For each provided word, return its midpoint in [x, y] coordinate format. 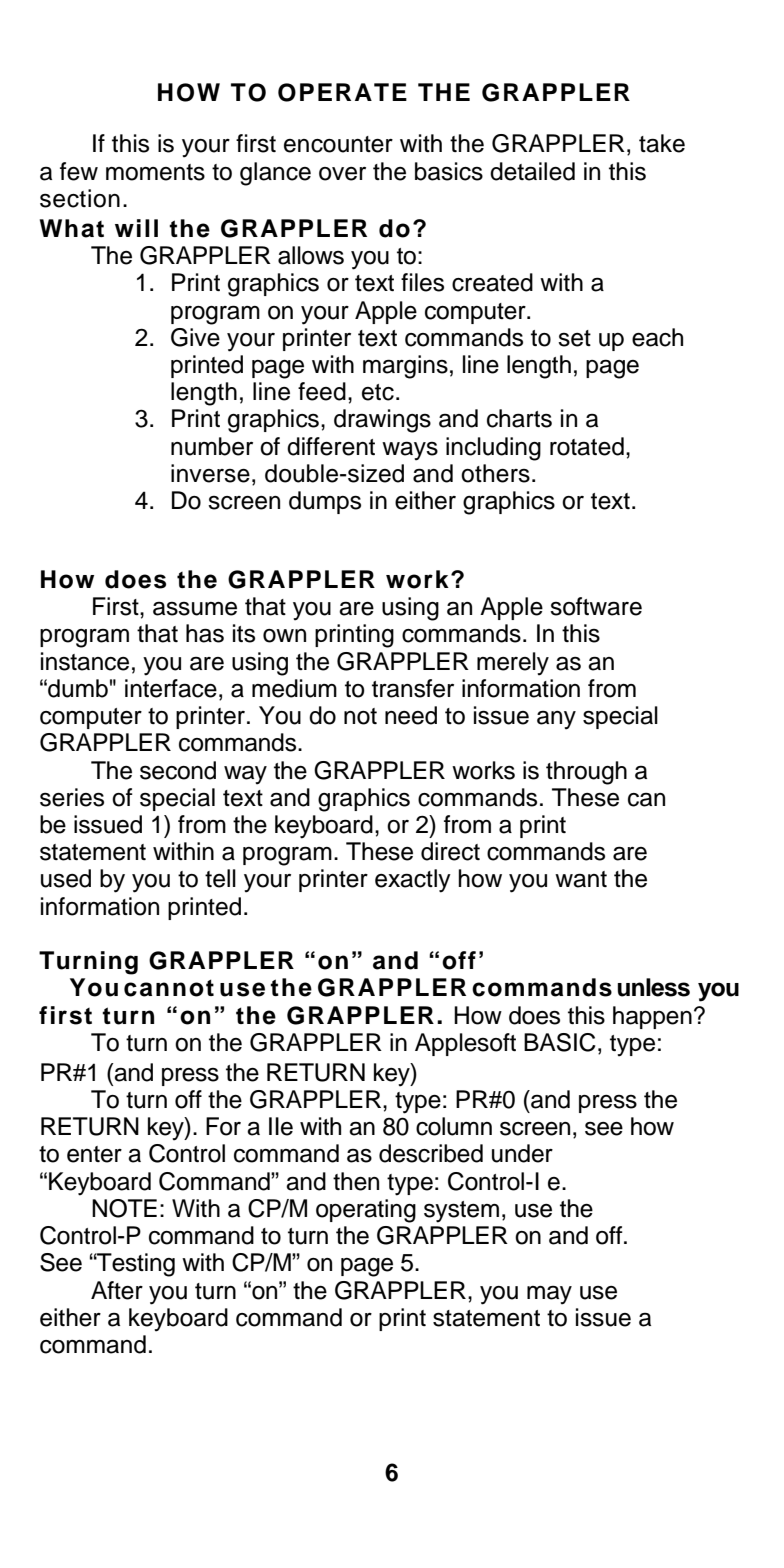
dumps [325, 502]
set [574, 338]
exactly [413, 881]
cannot [169, 988]
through [586, 773]
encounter [338, 144]
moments [155, 172]
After [117, 1290]
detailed [532, 171]
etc [378, 392]
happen [652, 1017]
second [178, 770]
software [596, 606]
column [454, 1126]
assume [195, 609]
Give [195, 337]
